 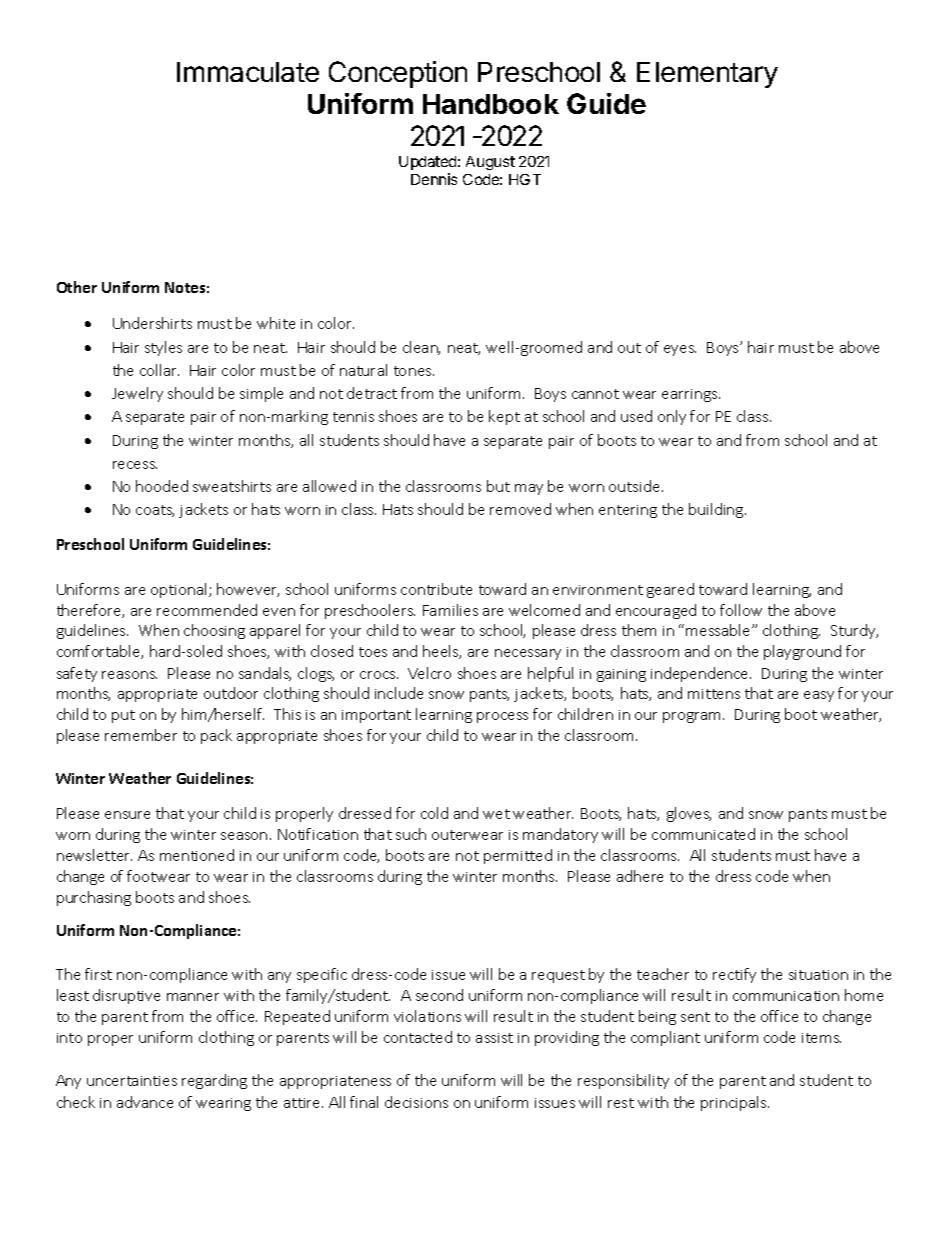 What do you see at coordinates (491, 104) in the screenshot?
I see `Handbook` at bounding box center [491, 104].
